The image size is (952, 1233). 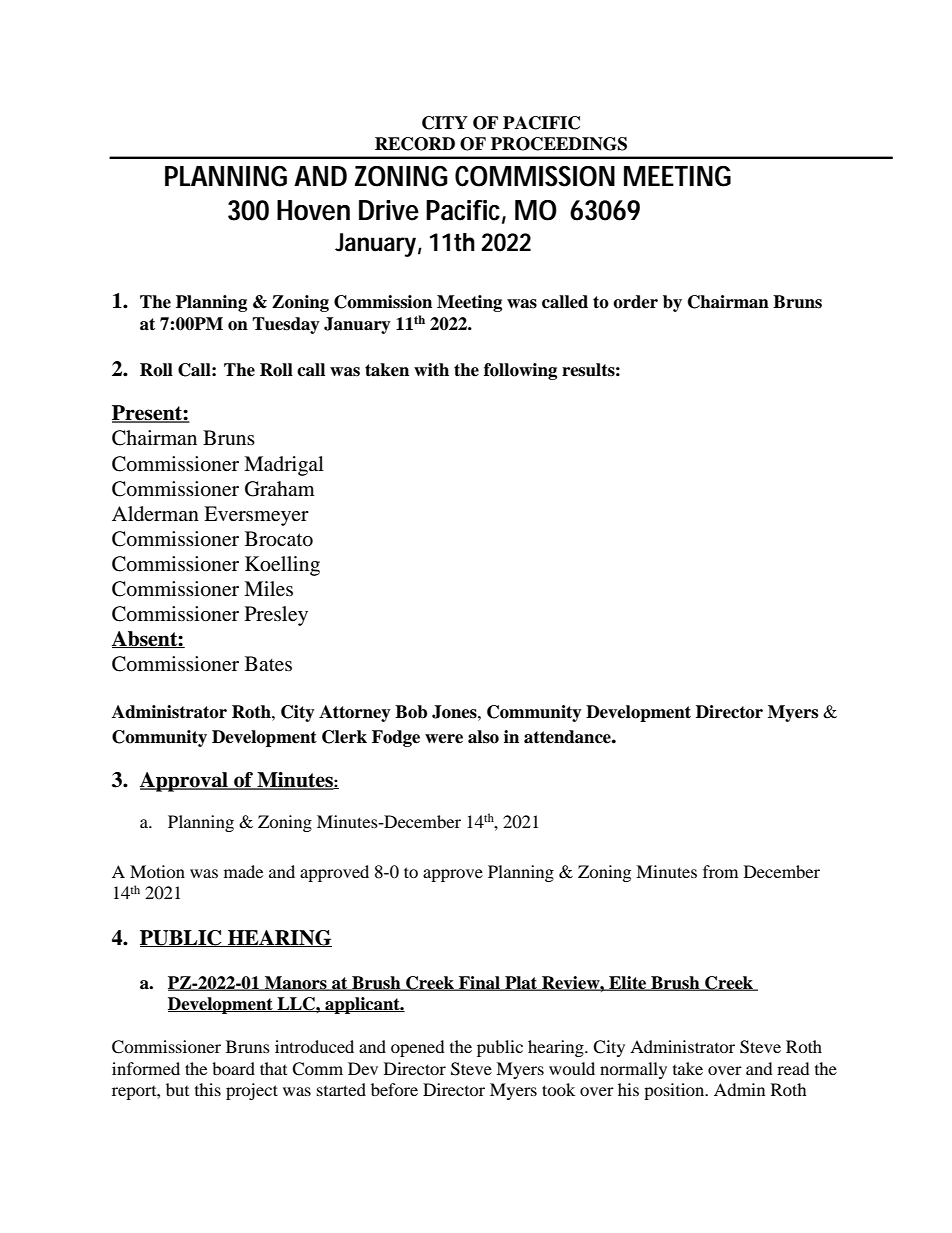 I want to click on RECORD, so click(x=415, y=144).
